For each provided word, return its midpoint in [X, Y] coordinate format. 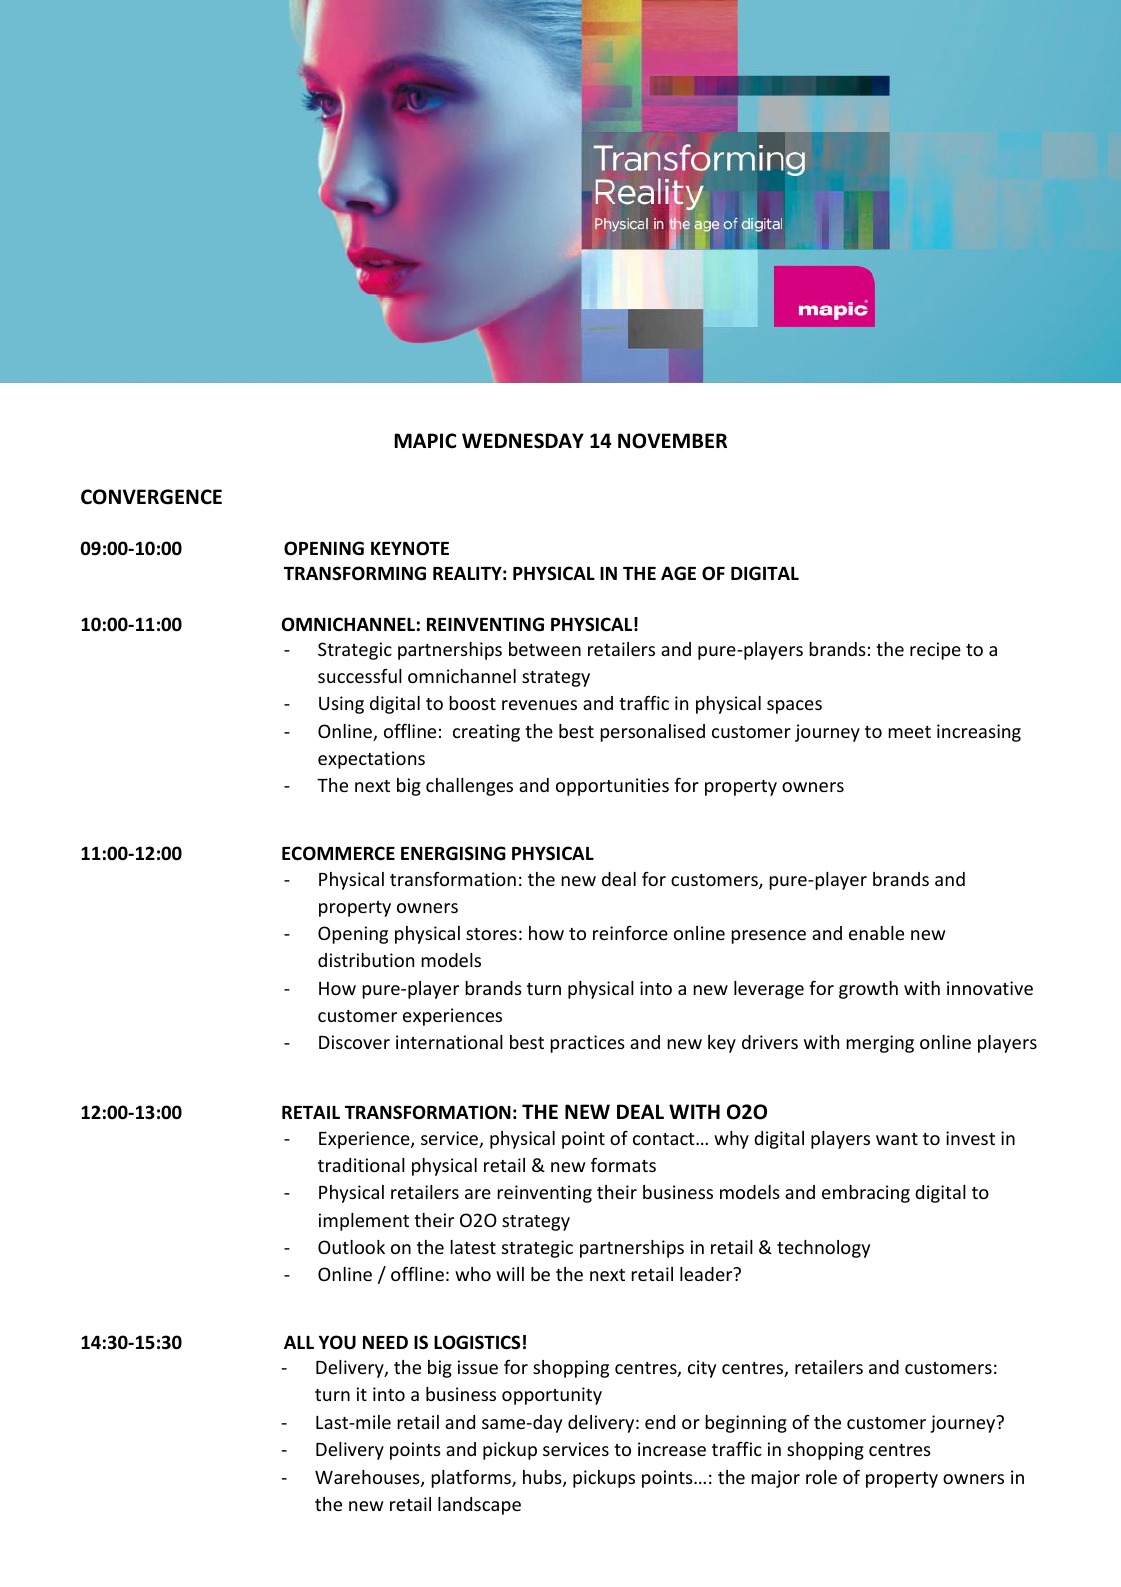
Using [341, 705]
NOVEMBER [672, 441]
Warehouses [368, 1478]
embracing [866, 1194]
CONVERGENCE [151, 497]
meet [909, 732]
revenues [539, 705]
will [510, 1274]
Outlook [351, 1247]
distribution [366, 960]
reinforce [630, 933]
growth [868, 990]
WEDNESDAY [523, 441]
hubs [543, 1478]
